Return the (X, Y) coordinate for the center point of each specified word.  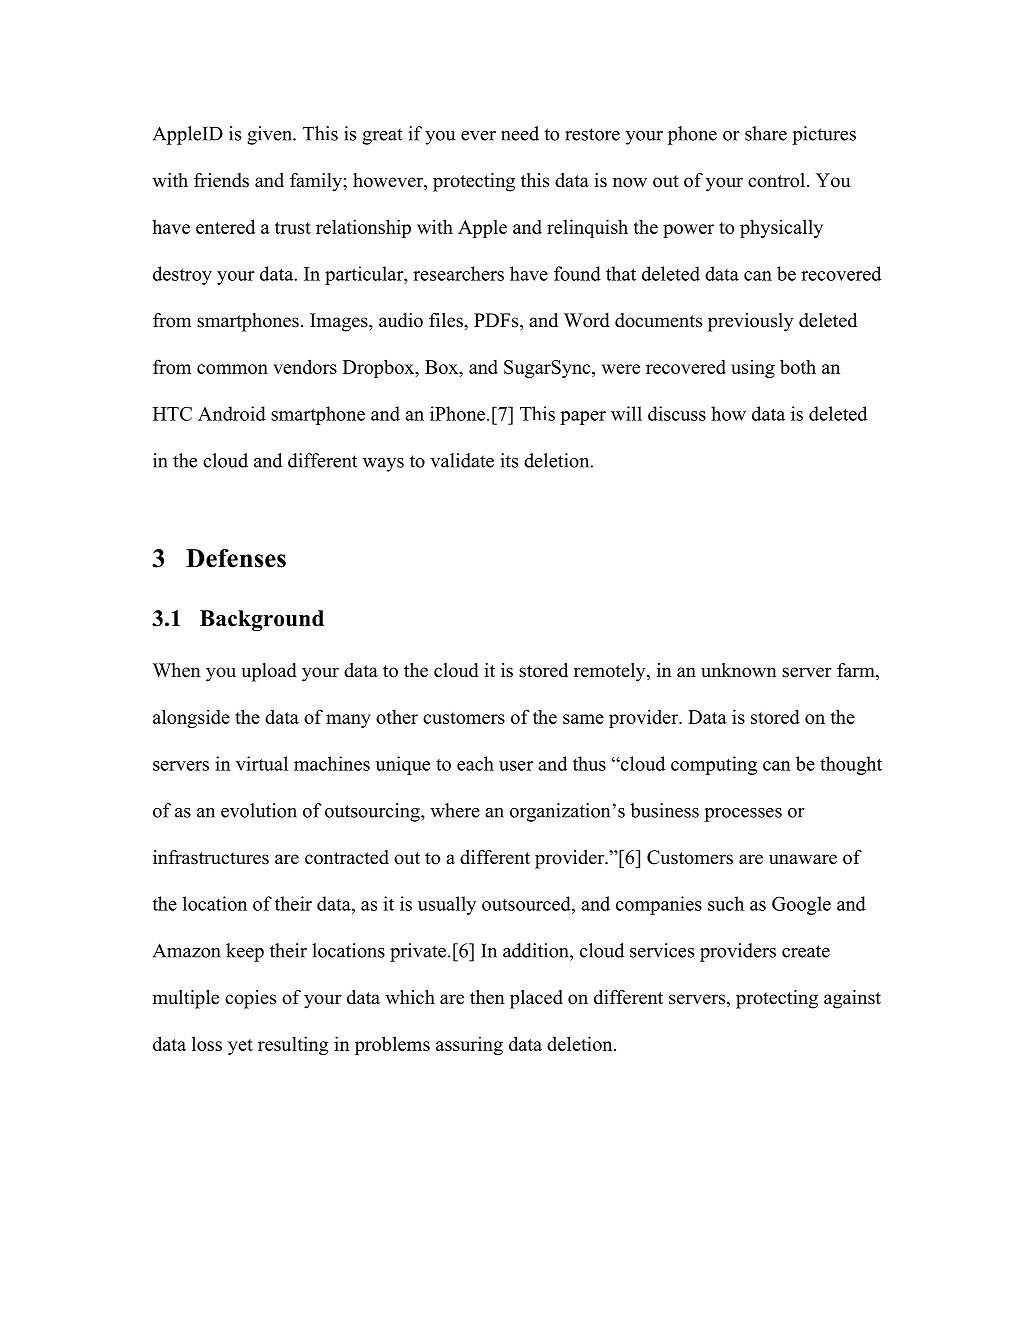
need (520, 133)
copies (250, 999)
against (852, 999)
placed (536, 999)
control (778, 180)
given (270, 135)
